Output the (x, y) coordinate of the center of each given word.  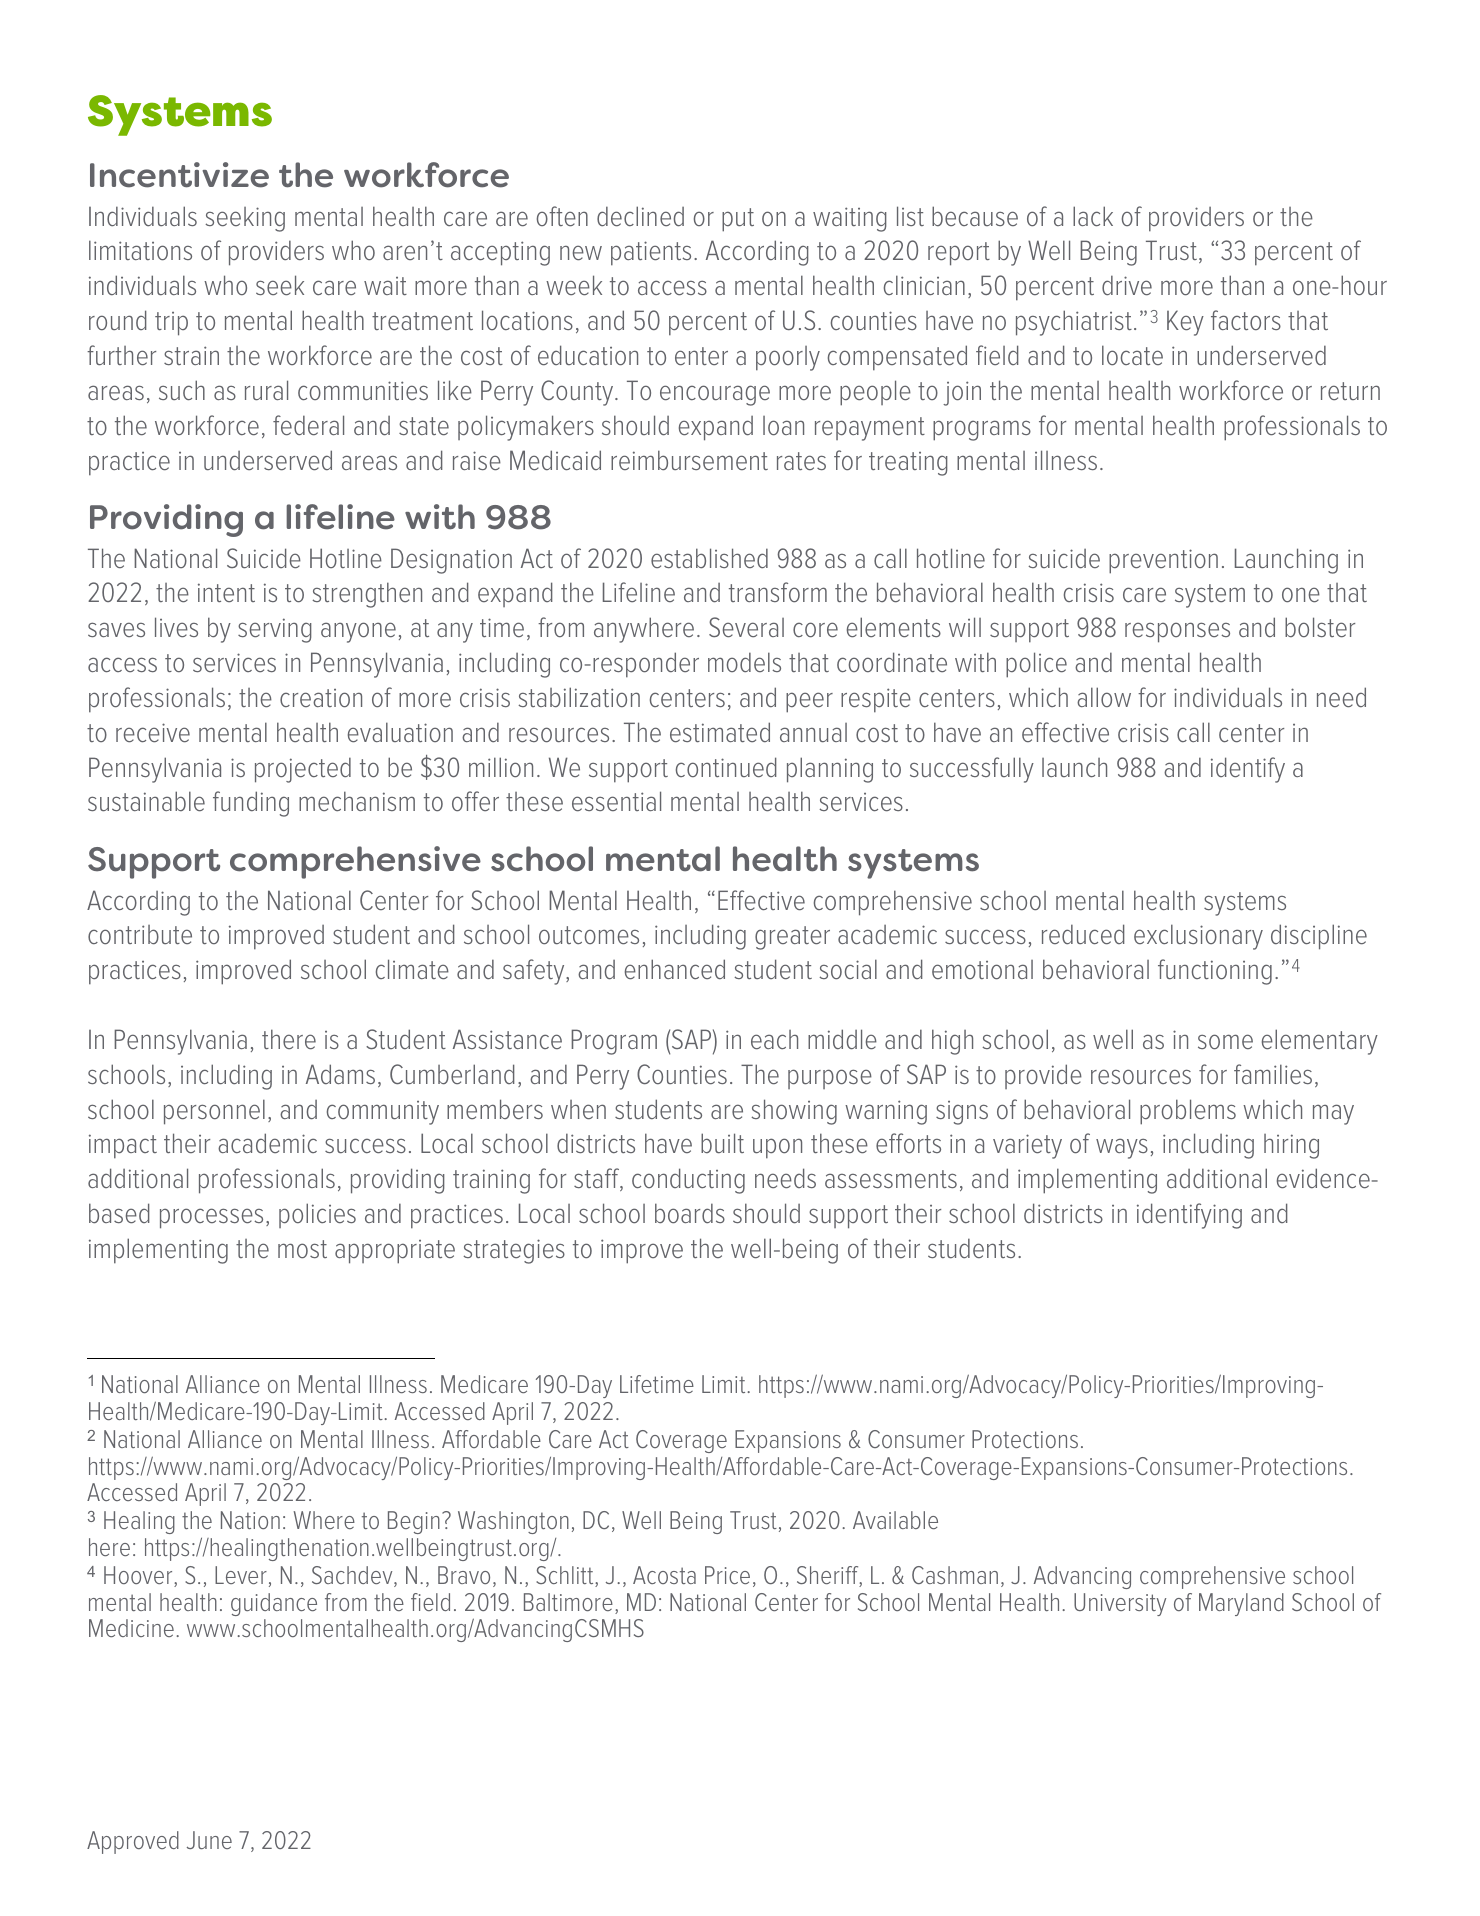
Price (727, 1575)
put (738, 220)
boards (690, 1213)
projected (303, 770)
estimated (720, 732)
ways (1122, 1148)
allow (1104, 697)
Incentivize (179, 175)
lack (1093, 216)
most (302, 1249)
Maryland (1241, 1604)
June (209, 1840)
